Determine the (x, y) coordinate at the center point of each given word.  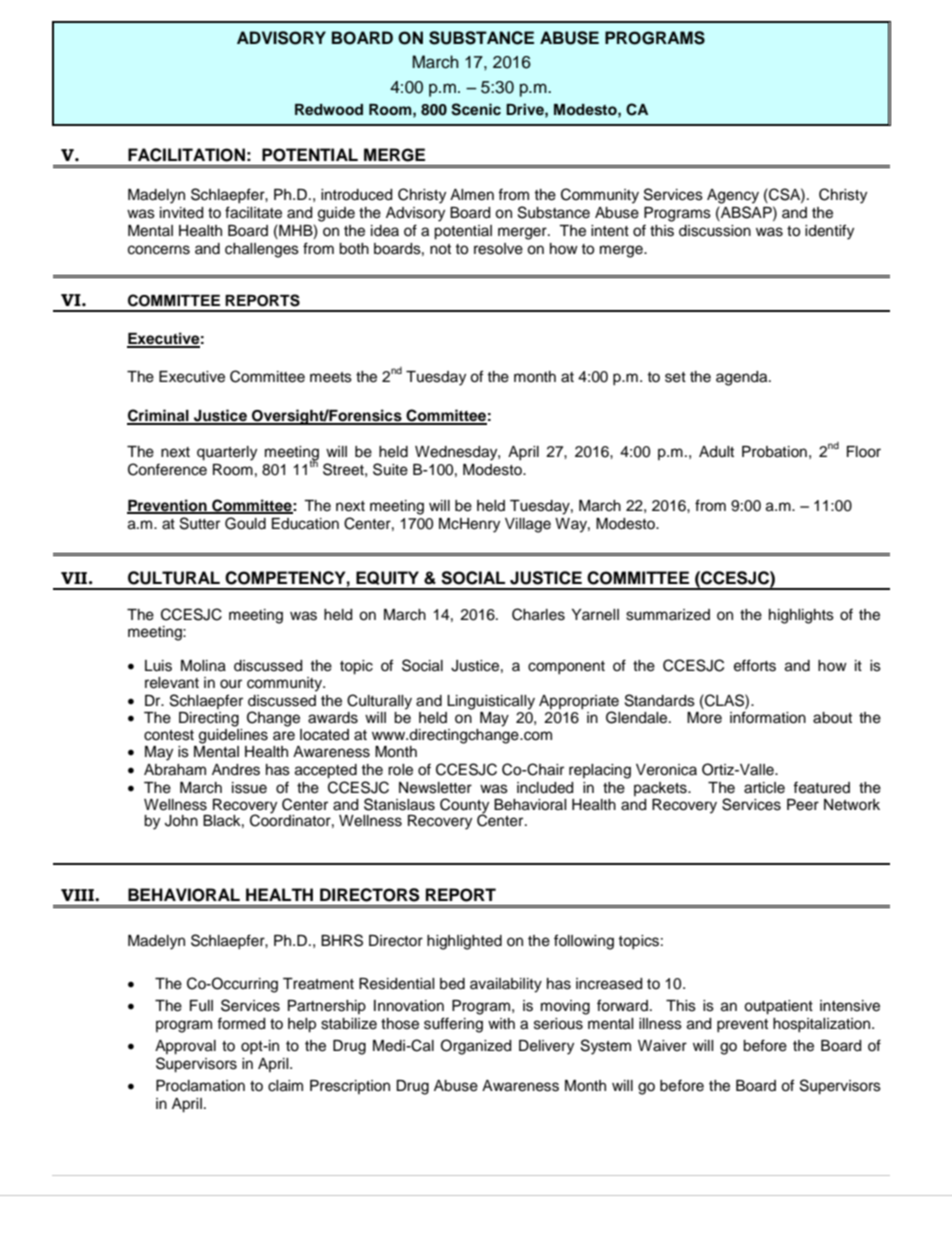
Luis (158, 666)
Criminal (159, 416)
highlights (801, 616)
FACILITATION (186, 155)
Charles (538, 614)
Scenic (476, 109)
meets (331, 377)
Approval (185, 1047)
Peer (803, 805)
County (464, 806)
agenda (743, 378)
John (181, 821)
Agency (733, 196)
